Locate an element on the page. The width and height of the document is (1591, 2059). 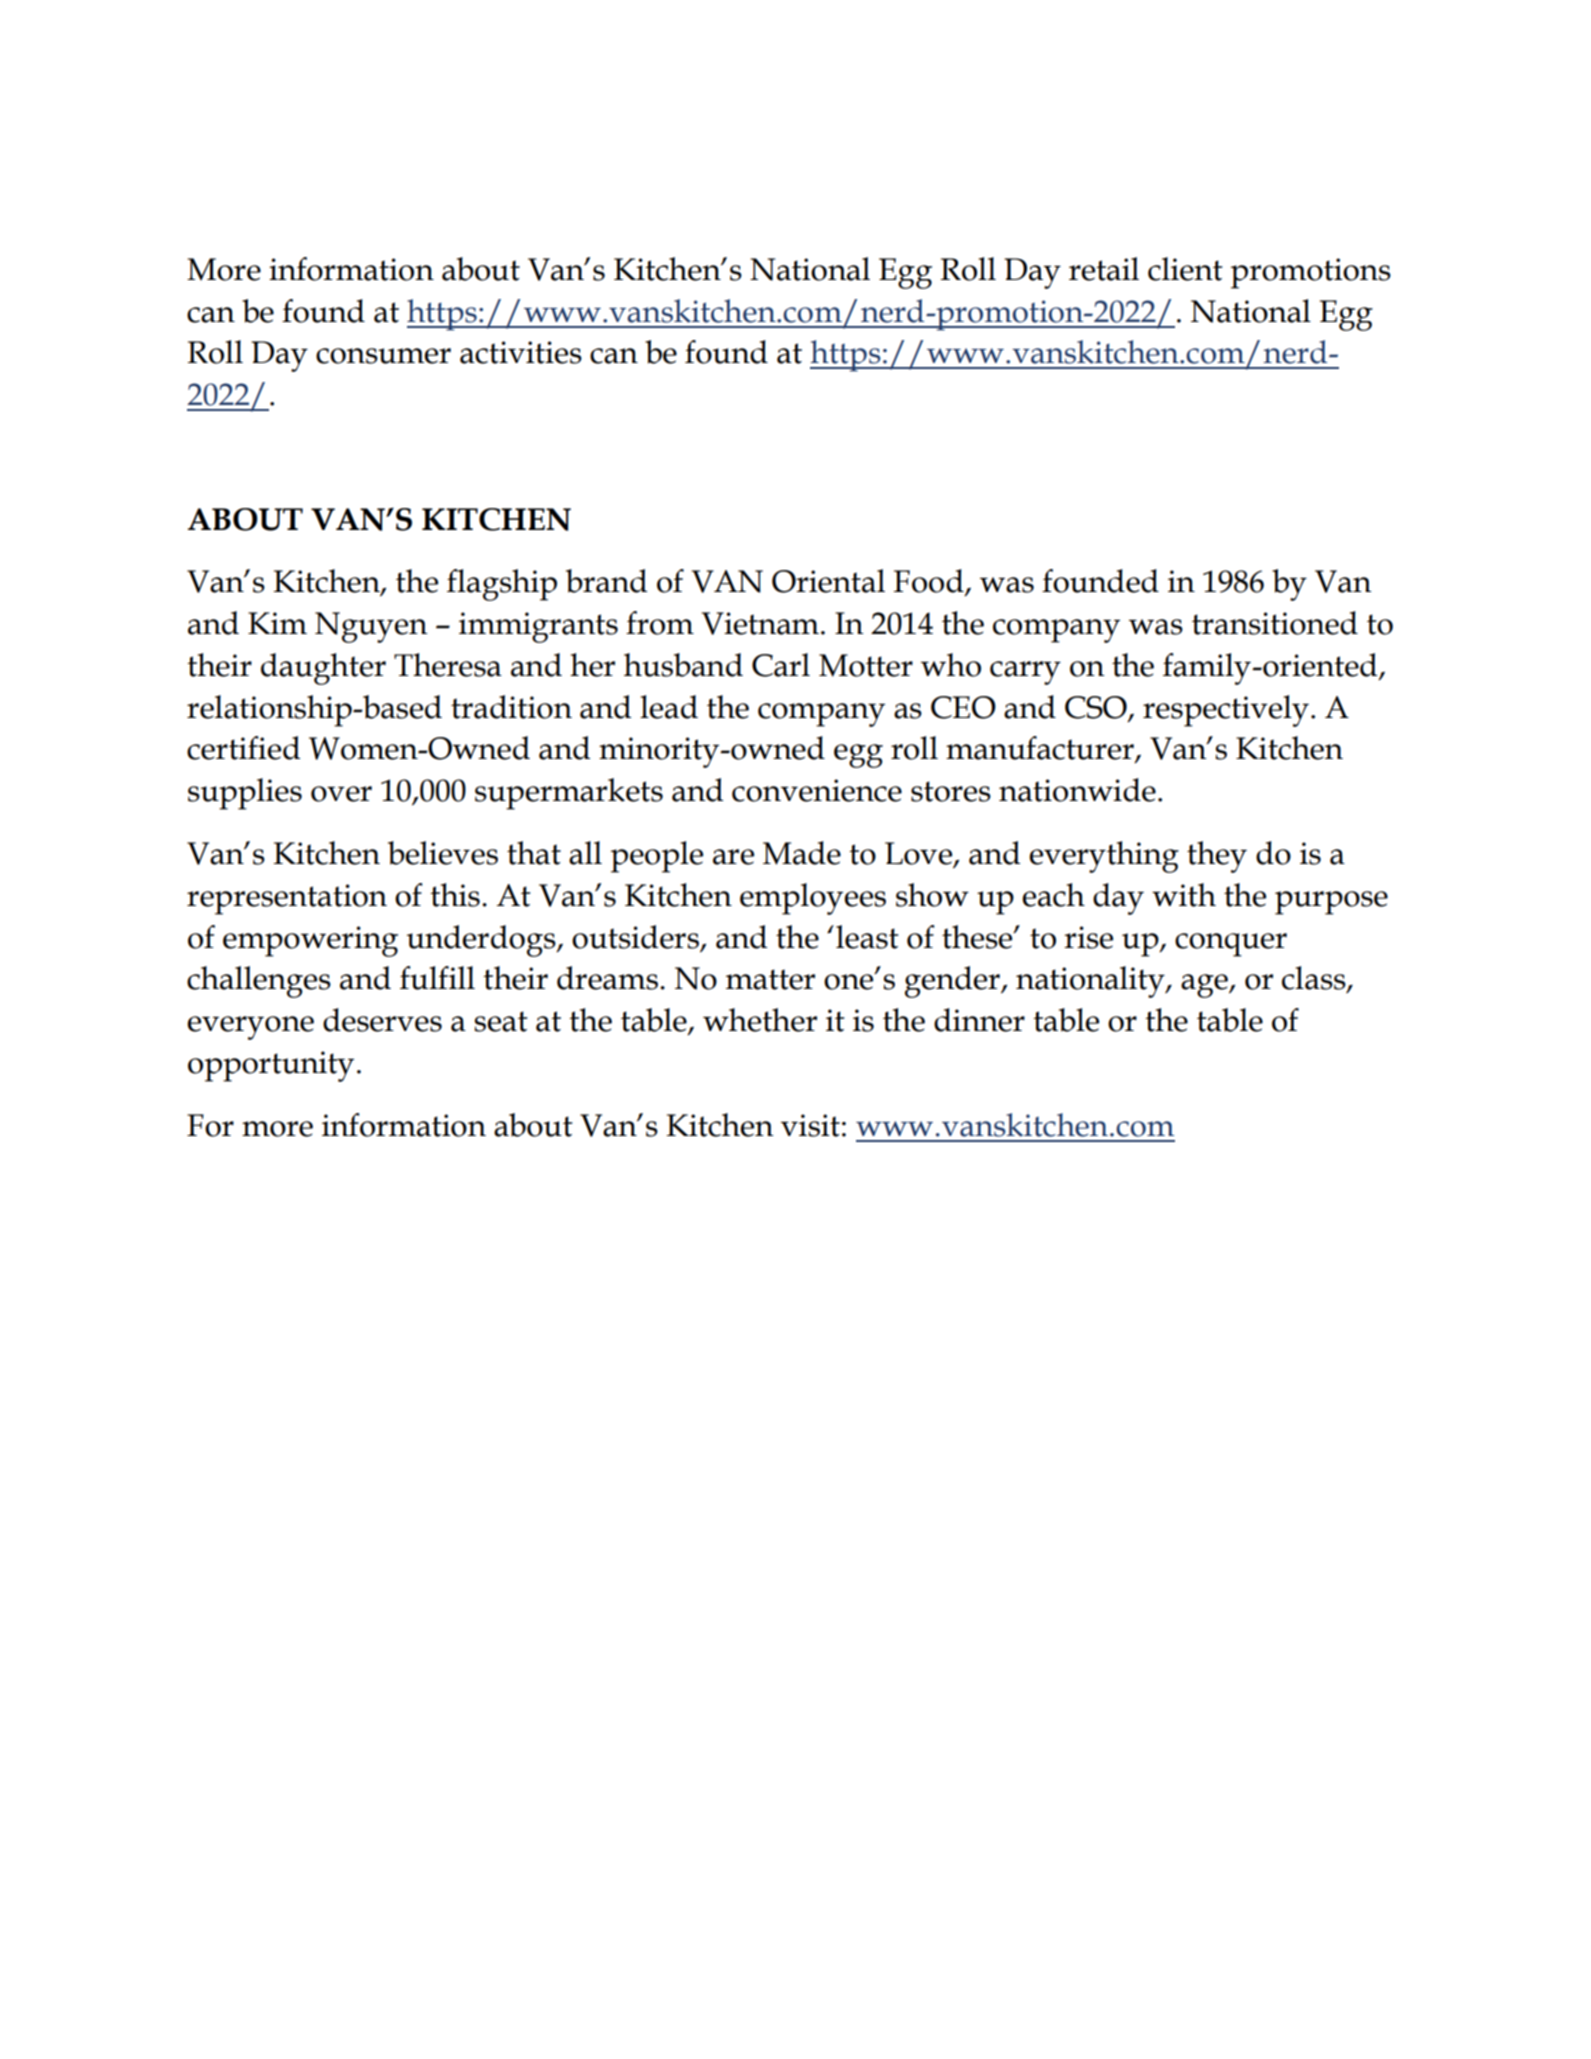
activities is located at coordinates (521, 352).
